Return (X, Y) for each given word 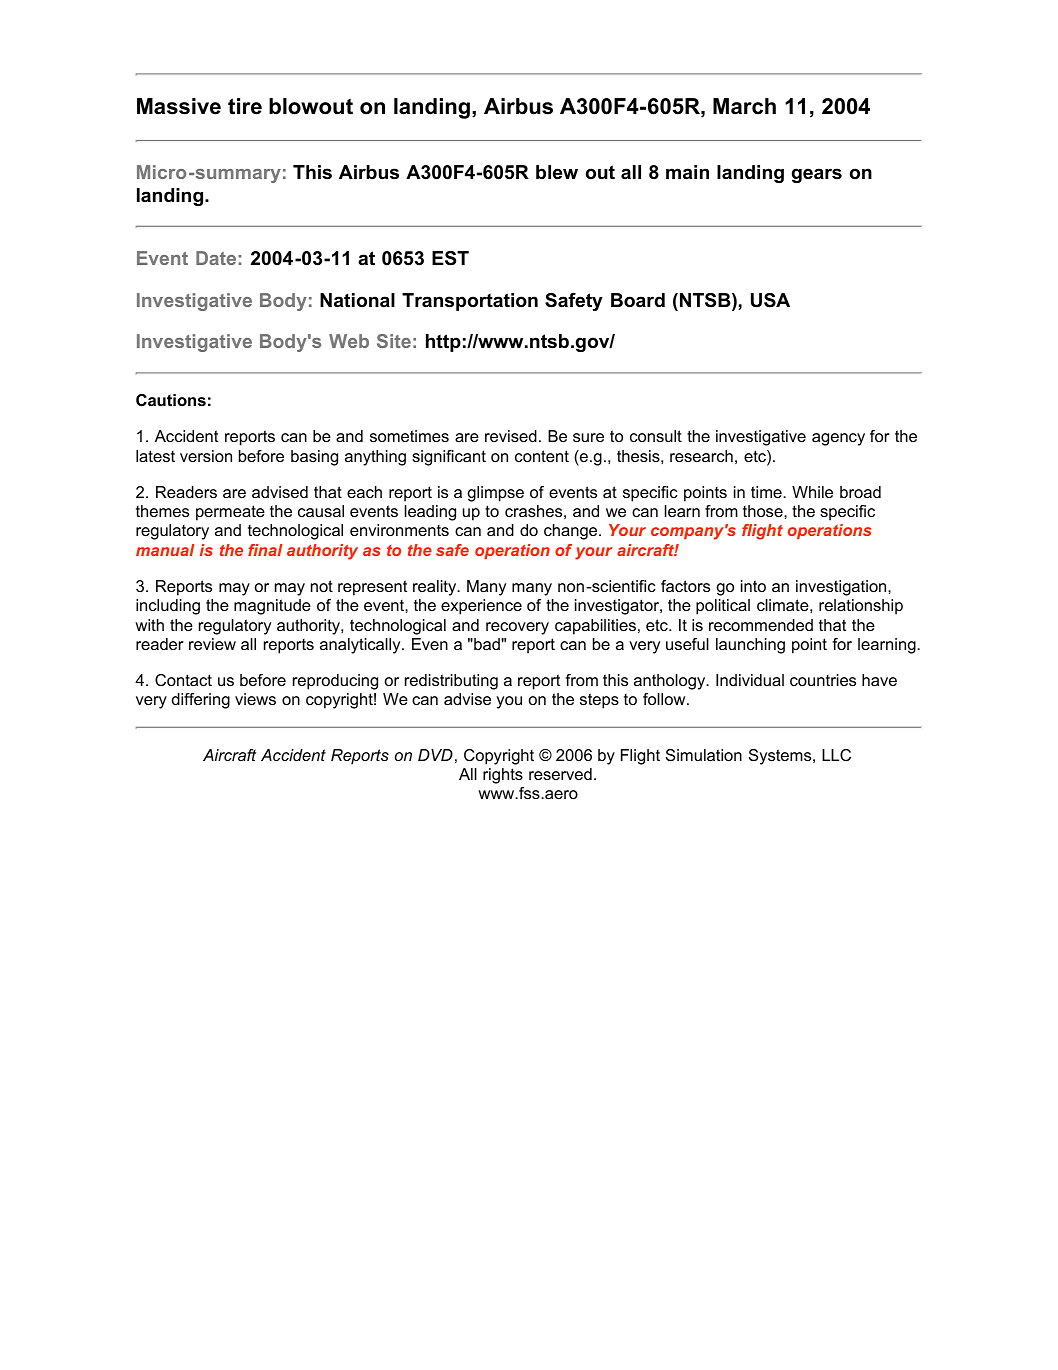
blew (557, 172)
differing (201, 701)
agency (838, 439)
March (744, 106)
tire (245, 106)
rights (503, 776)
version (206, 456)
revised (511, 436)
